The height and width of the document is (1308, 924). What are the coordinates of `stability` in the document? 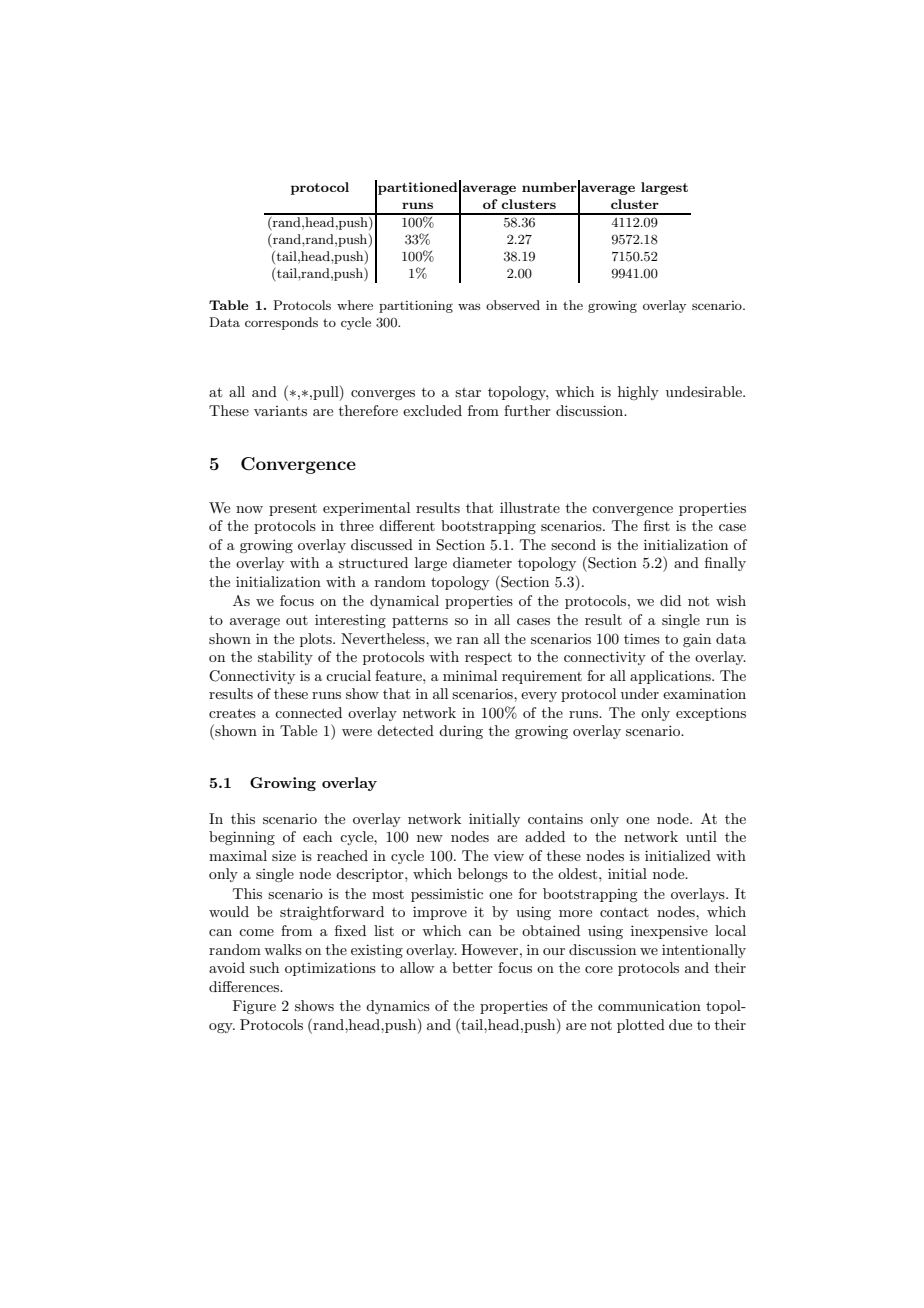 It's located at (285, 658).
